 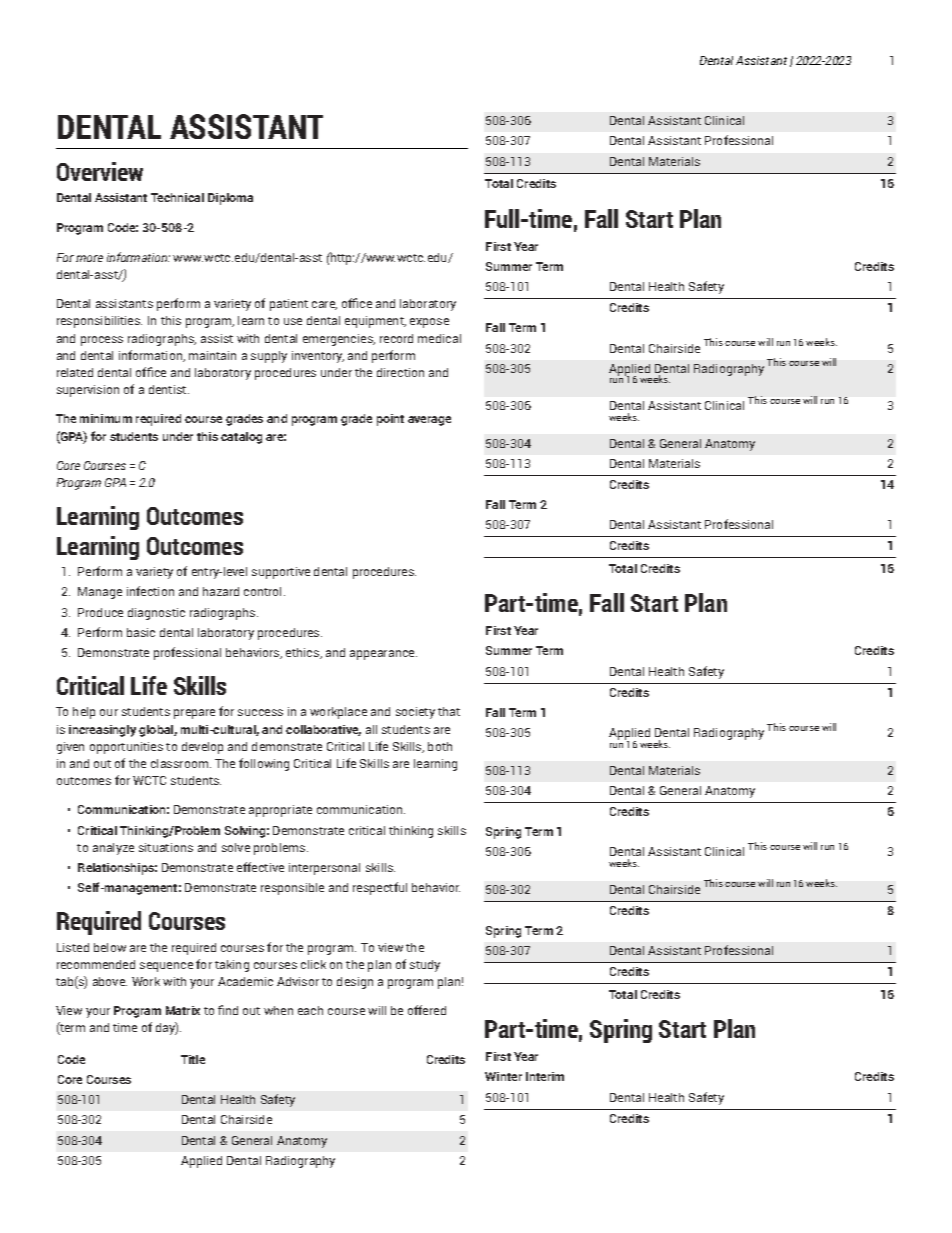 I want to click on minimum, so click(x=106, y=418).
